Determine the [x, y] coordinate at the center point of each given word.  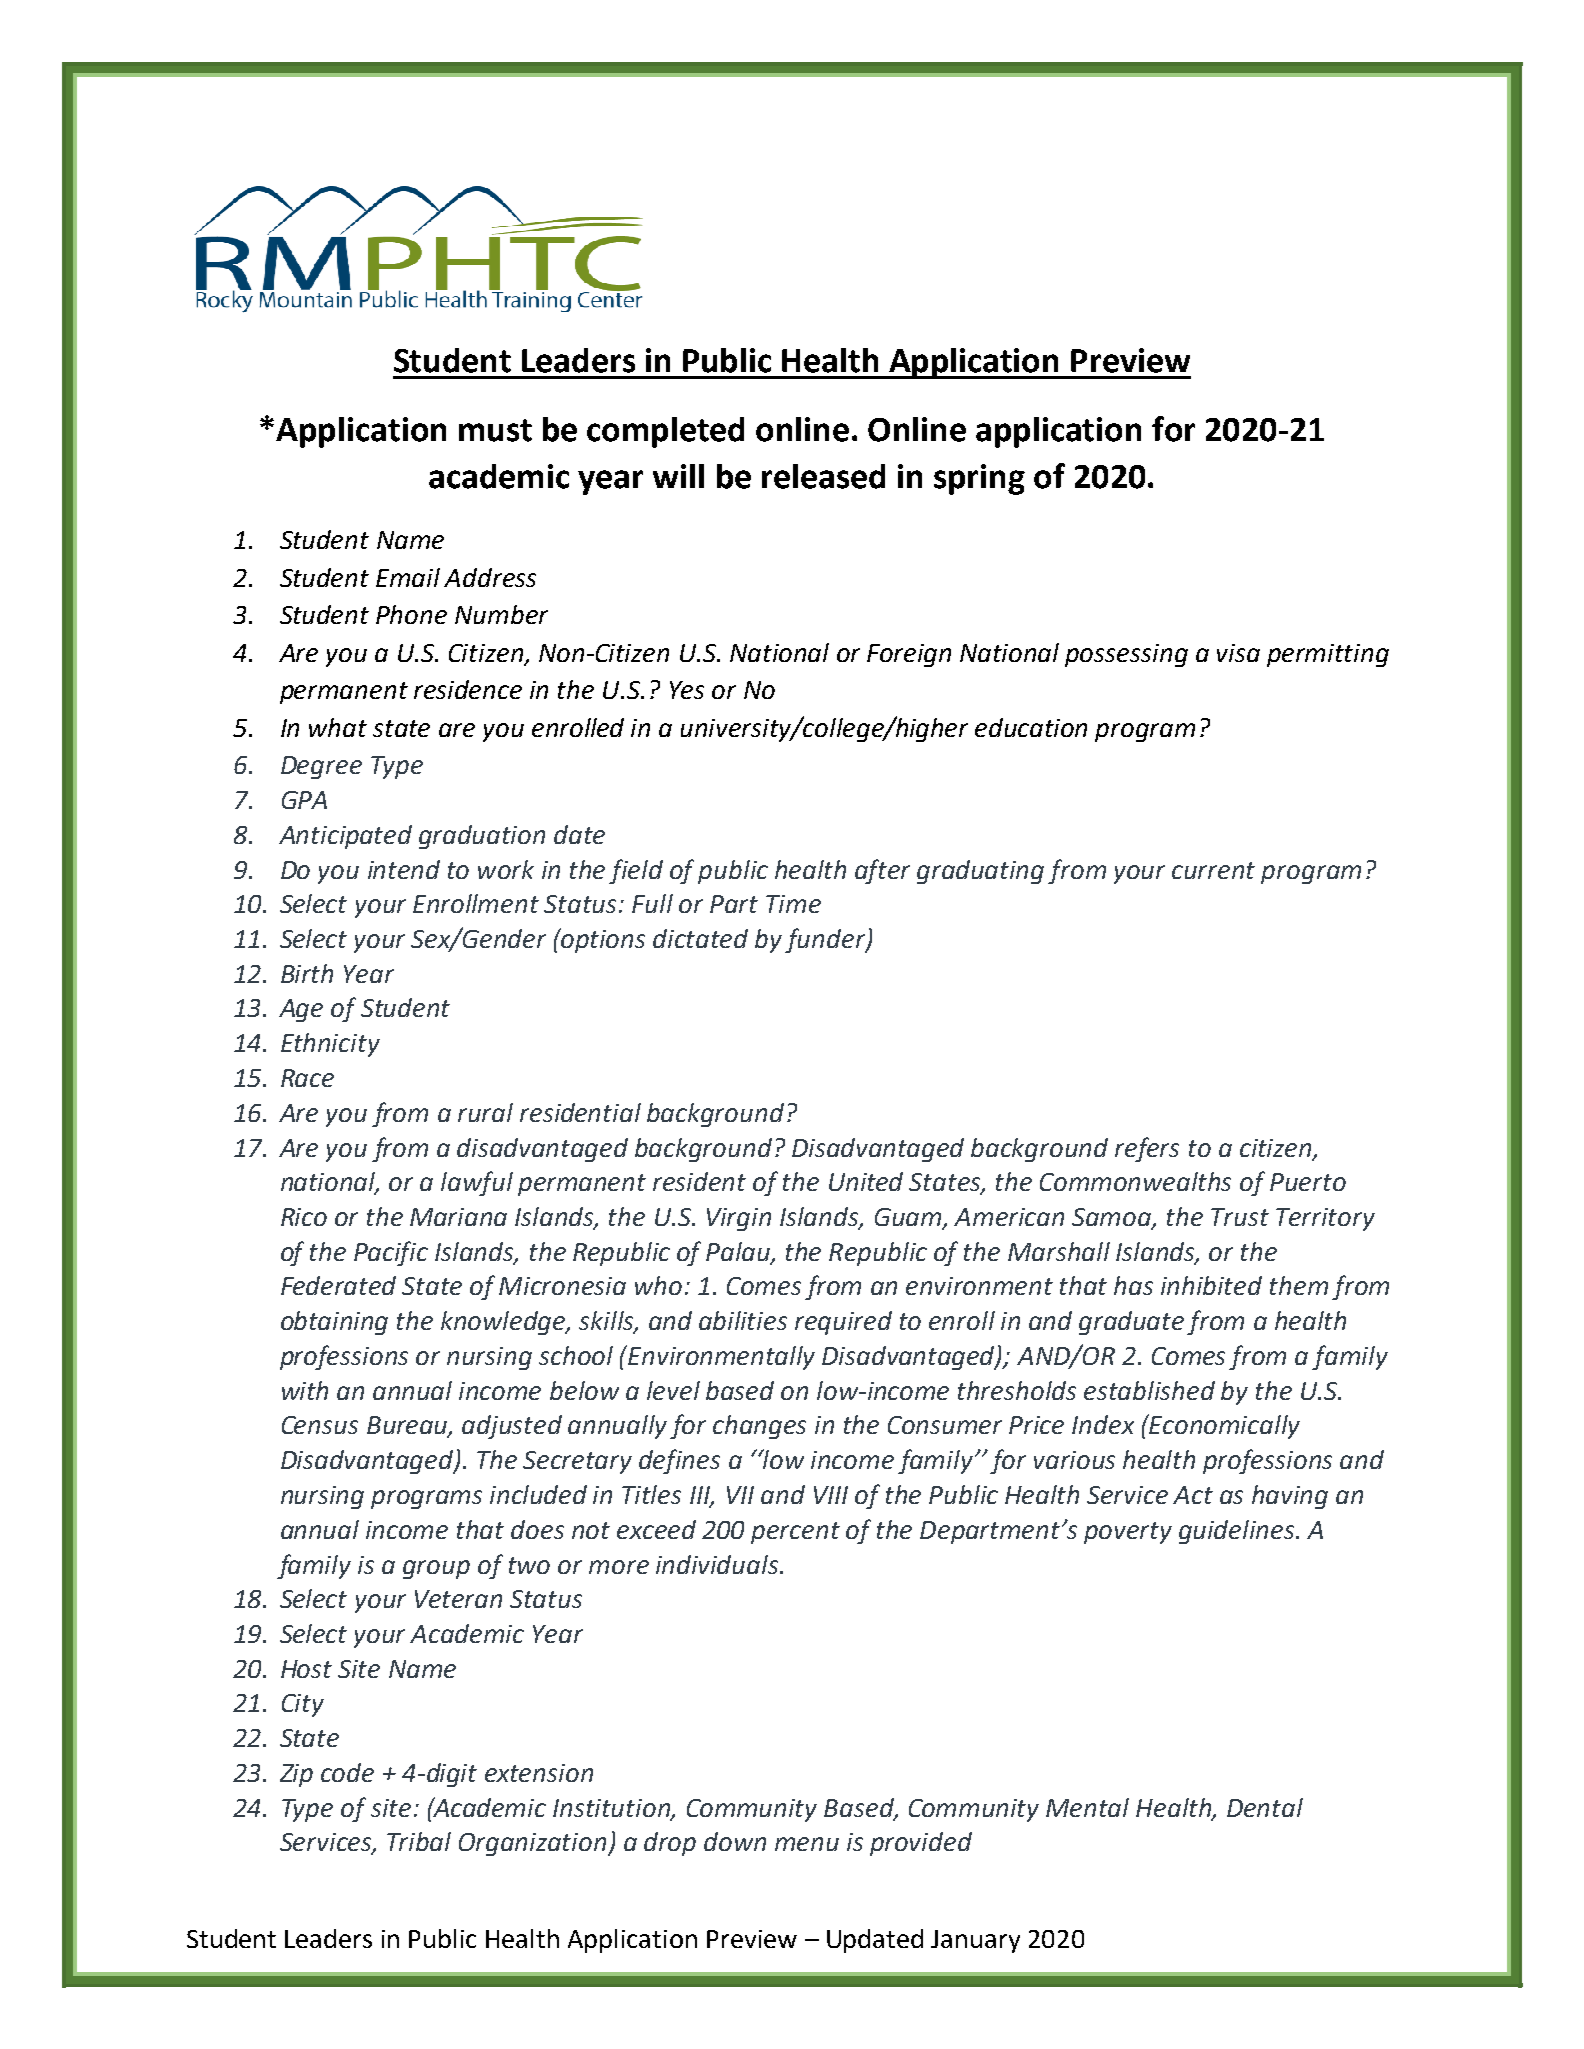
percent [795, 1533]
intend [404, 869]
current [1213, 870]
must [495, 430]
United [866, 1181]
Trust [1240, 1217]
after [882, 871]
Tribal [419, 1841]
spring [979, 479]
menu [807, 1844]
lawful [477, 1183]
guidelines [1238, 1532]
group [436, 1569]
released [823, 476]
